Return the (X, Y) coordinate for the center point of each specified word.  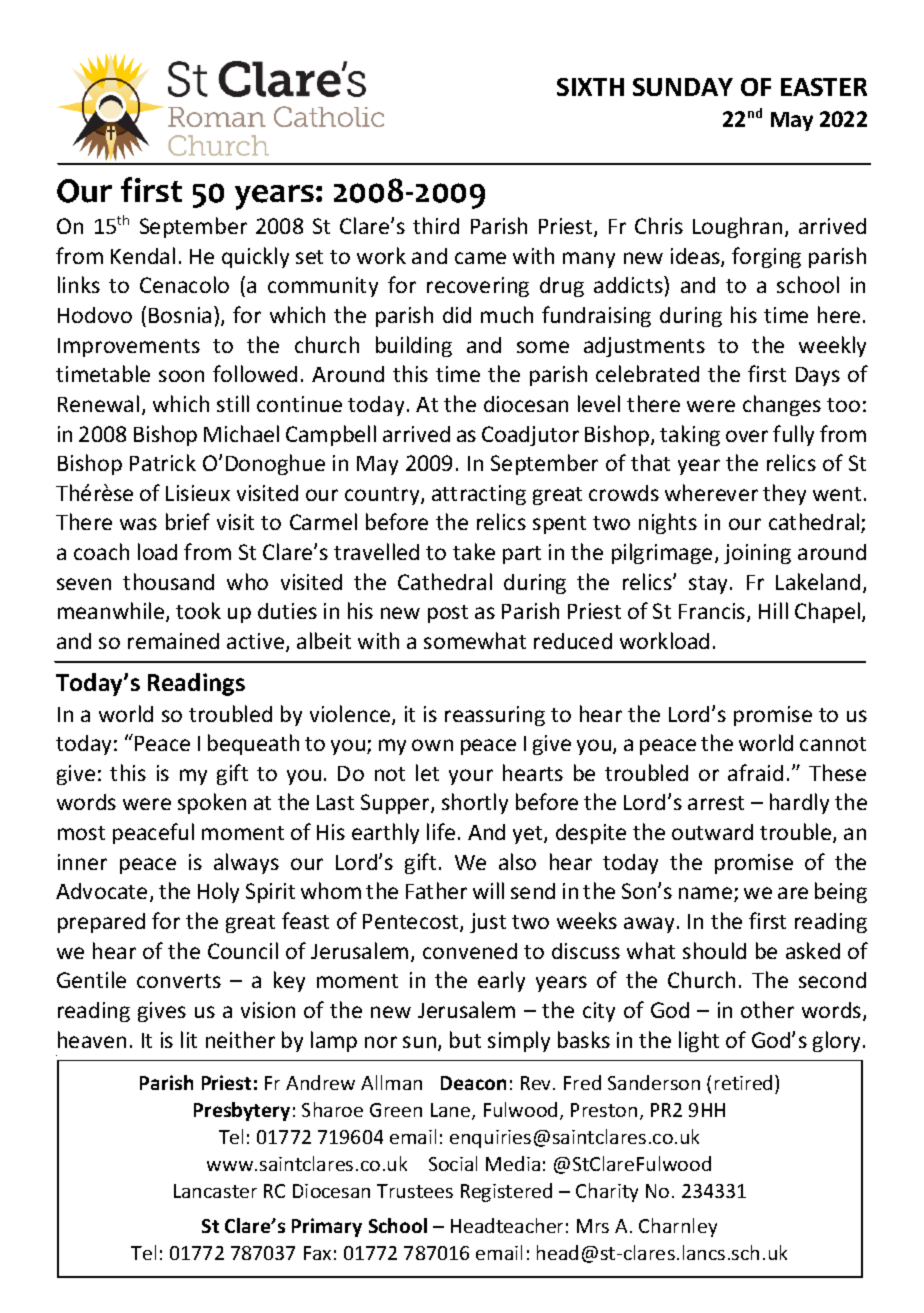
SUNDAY (683, 87)
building (414, 346)
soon (181, 376)
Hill (773, 610)
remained (173, 641)
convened (470, 951)
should (714, 950)
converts (179, 981)
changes (782, 405)
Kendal (143, 255)
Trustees (415, 1191)
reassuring (495, 716)
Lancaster (215, 1191)
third (436, 225)
